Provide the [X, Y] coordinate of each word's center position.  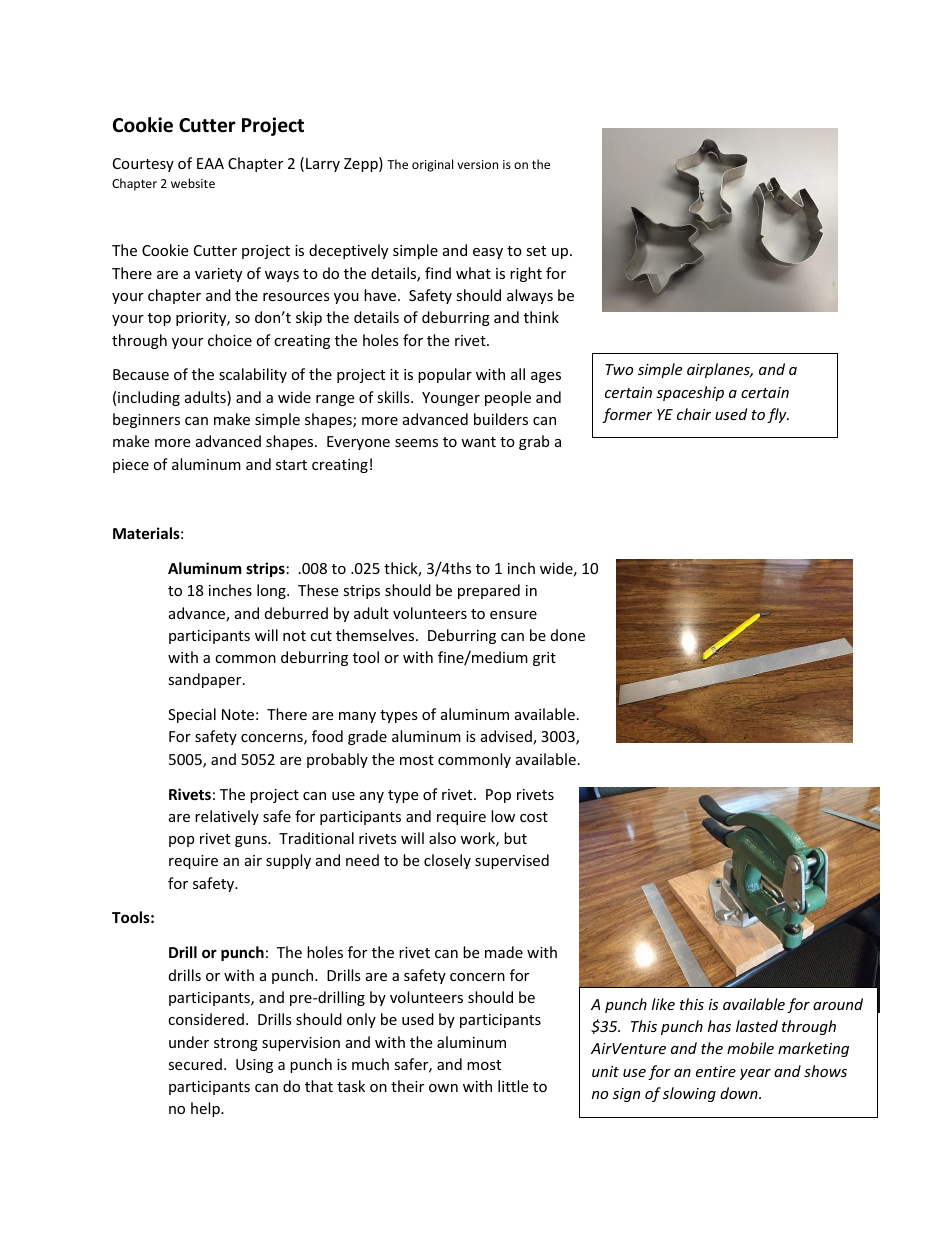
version [477, 164]
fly [778, 415]
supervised [512, 861]
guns [252, 841]
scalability [253, 375]
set [536, 251]
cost [534, 817]
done [568, 635]
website [193, 183]
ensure [513, 615]
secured [195, 1064]
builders [501, 419]
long [272, 591]
